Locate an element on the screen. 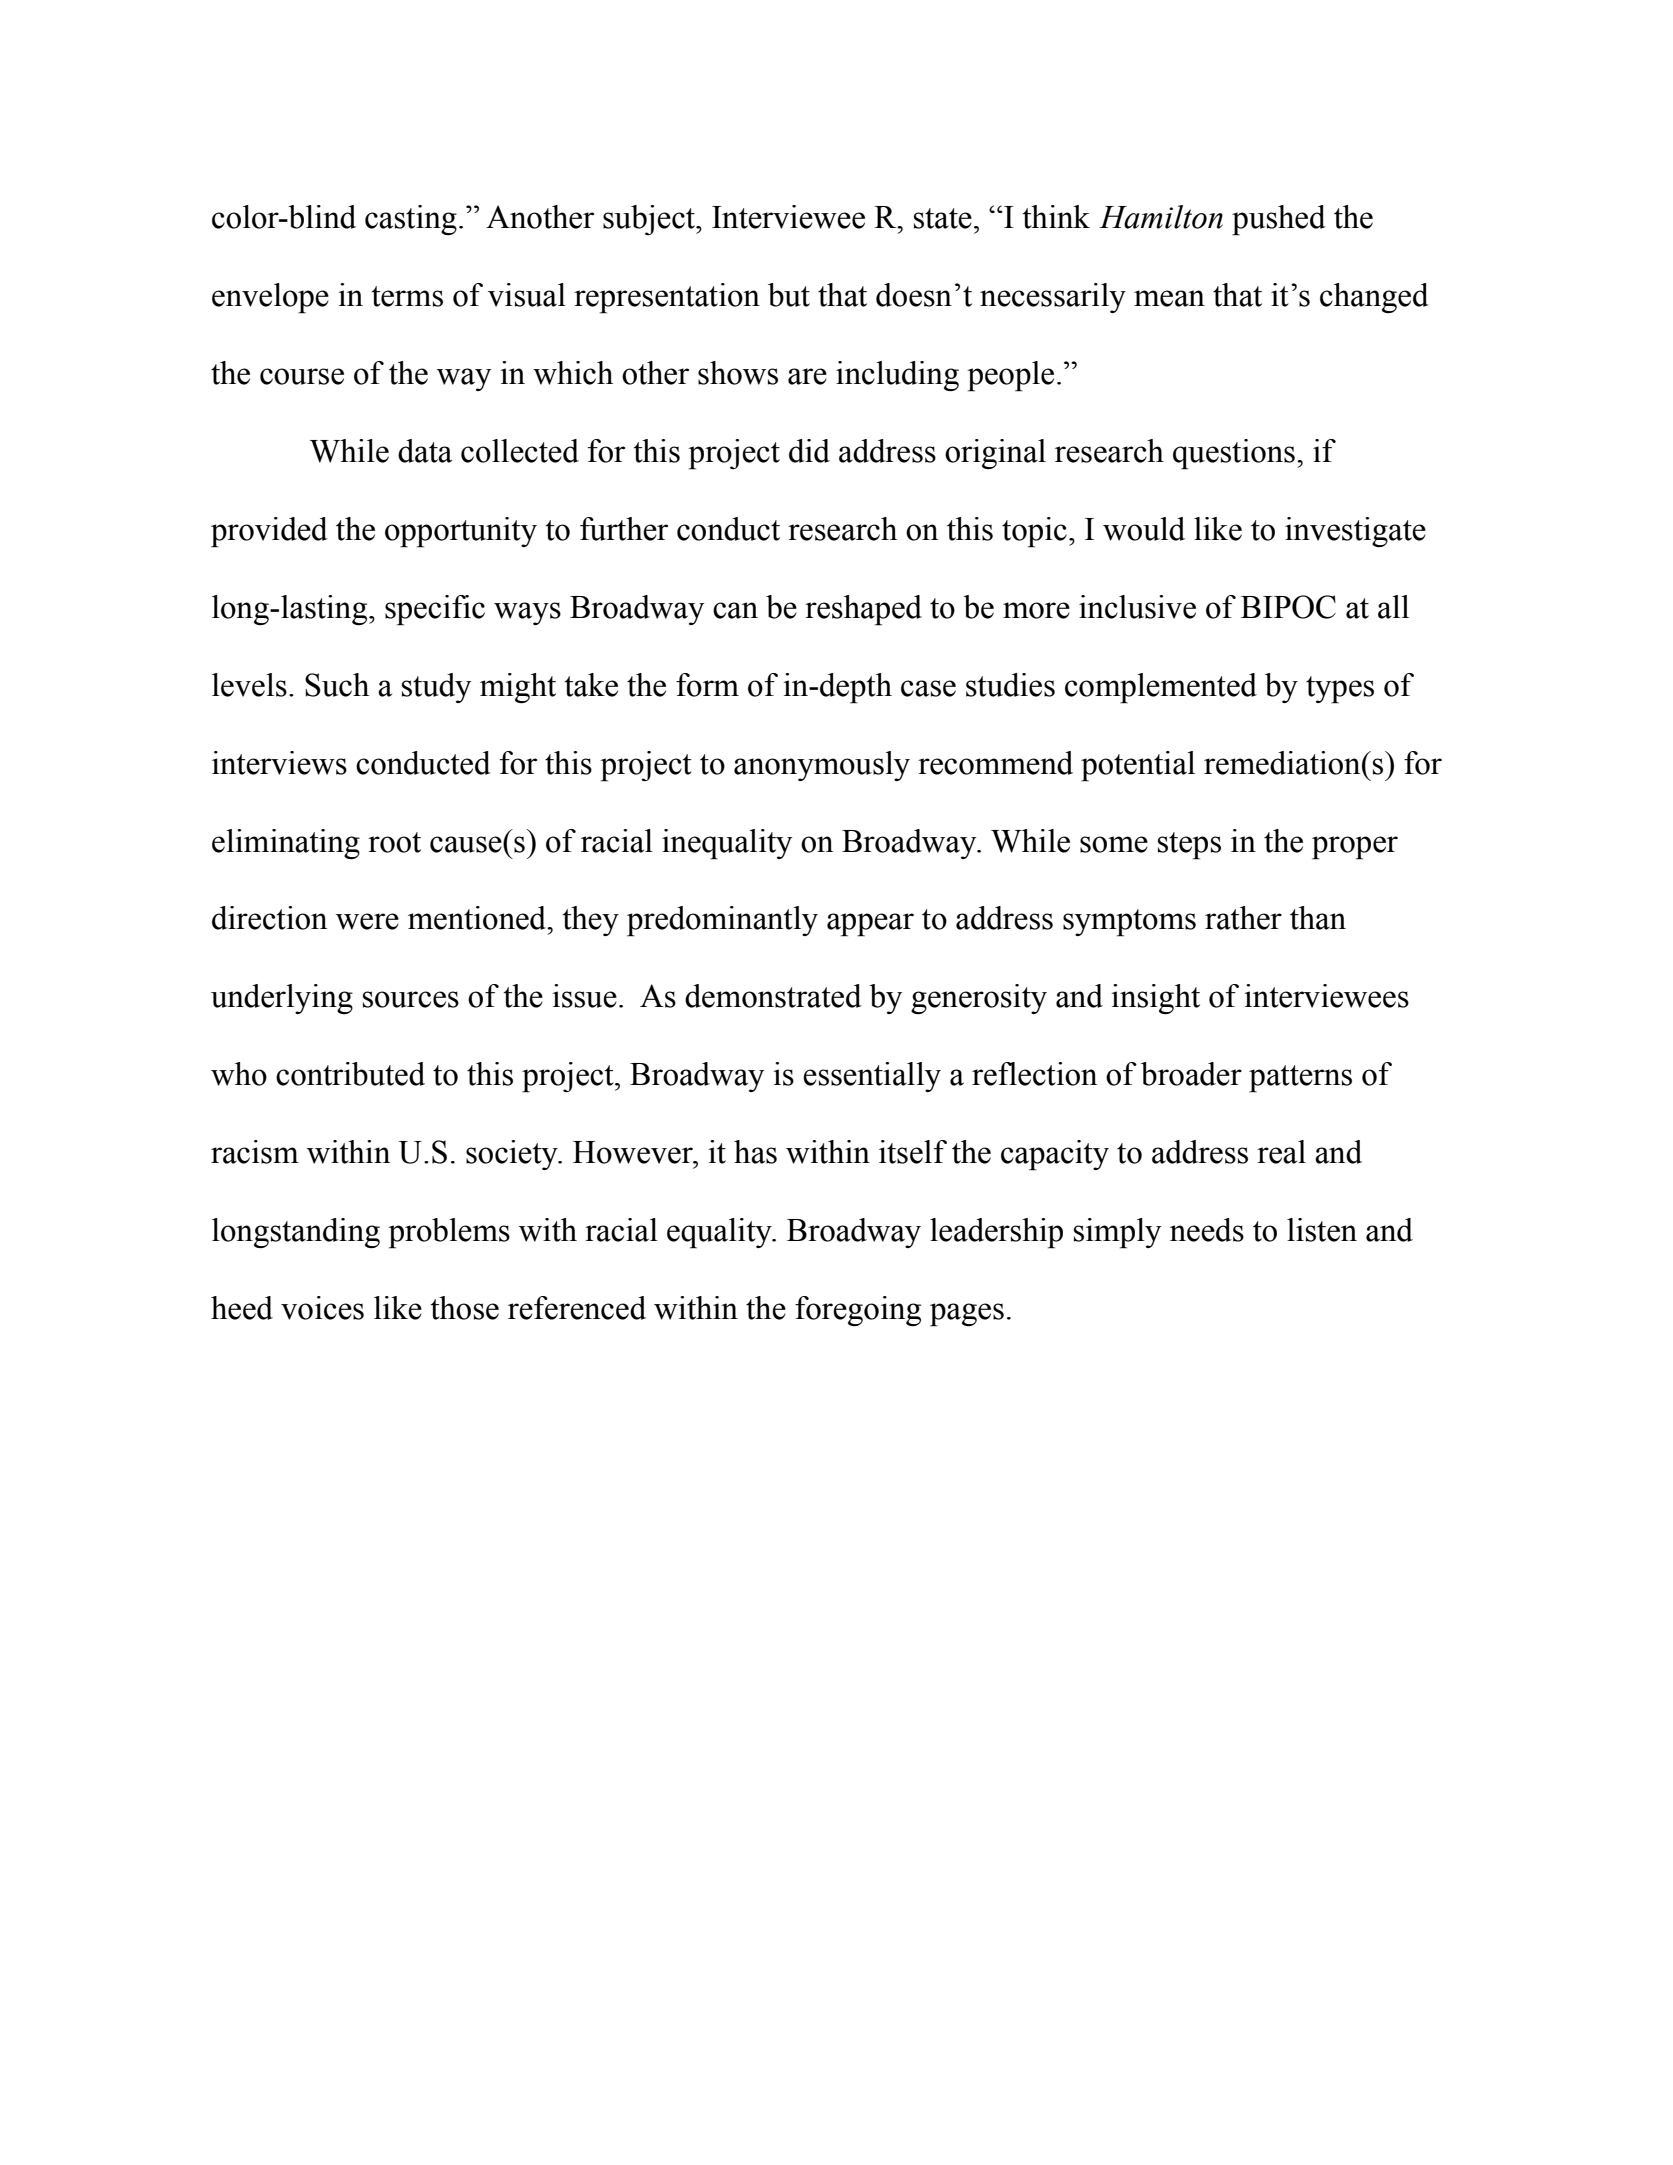  state is located at coordinates (943, 218).
